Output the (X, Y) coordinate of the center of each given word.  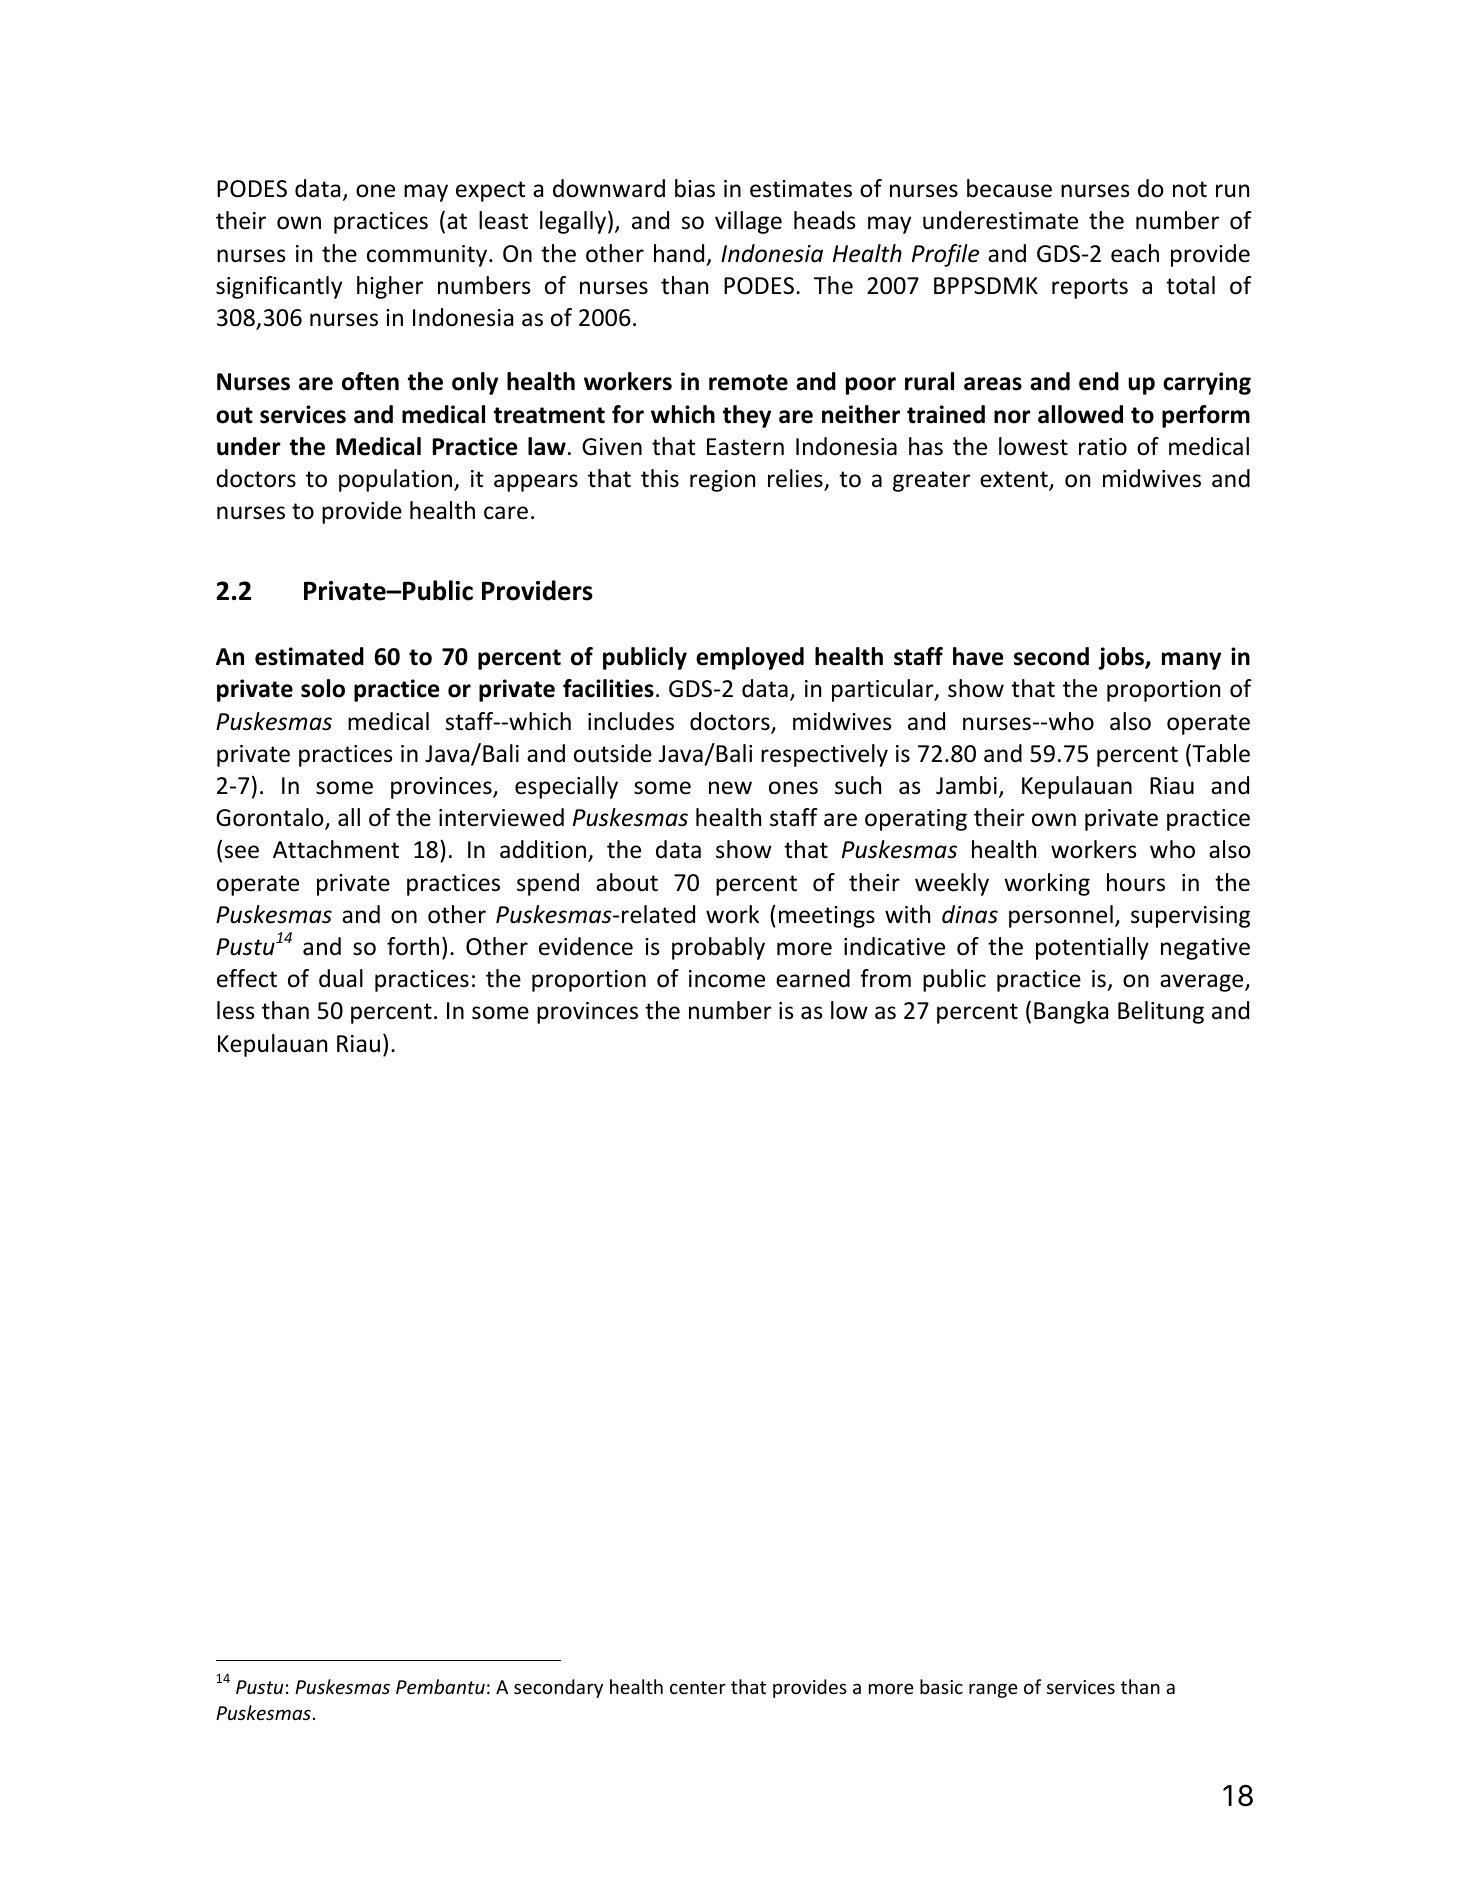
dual (341, 978)
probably (718, 948)
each (1135, 253)
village (748, 222)
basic (941, 1686)
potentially (1092, 948)
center (698, 1687)
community (428, 256)
